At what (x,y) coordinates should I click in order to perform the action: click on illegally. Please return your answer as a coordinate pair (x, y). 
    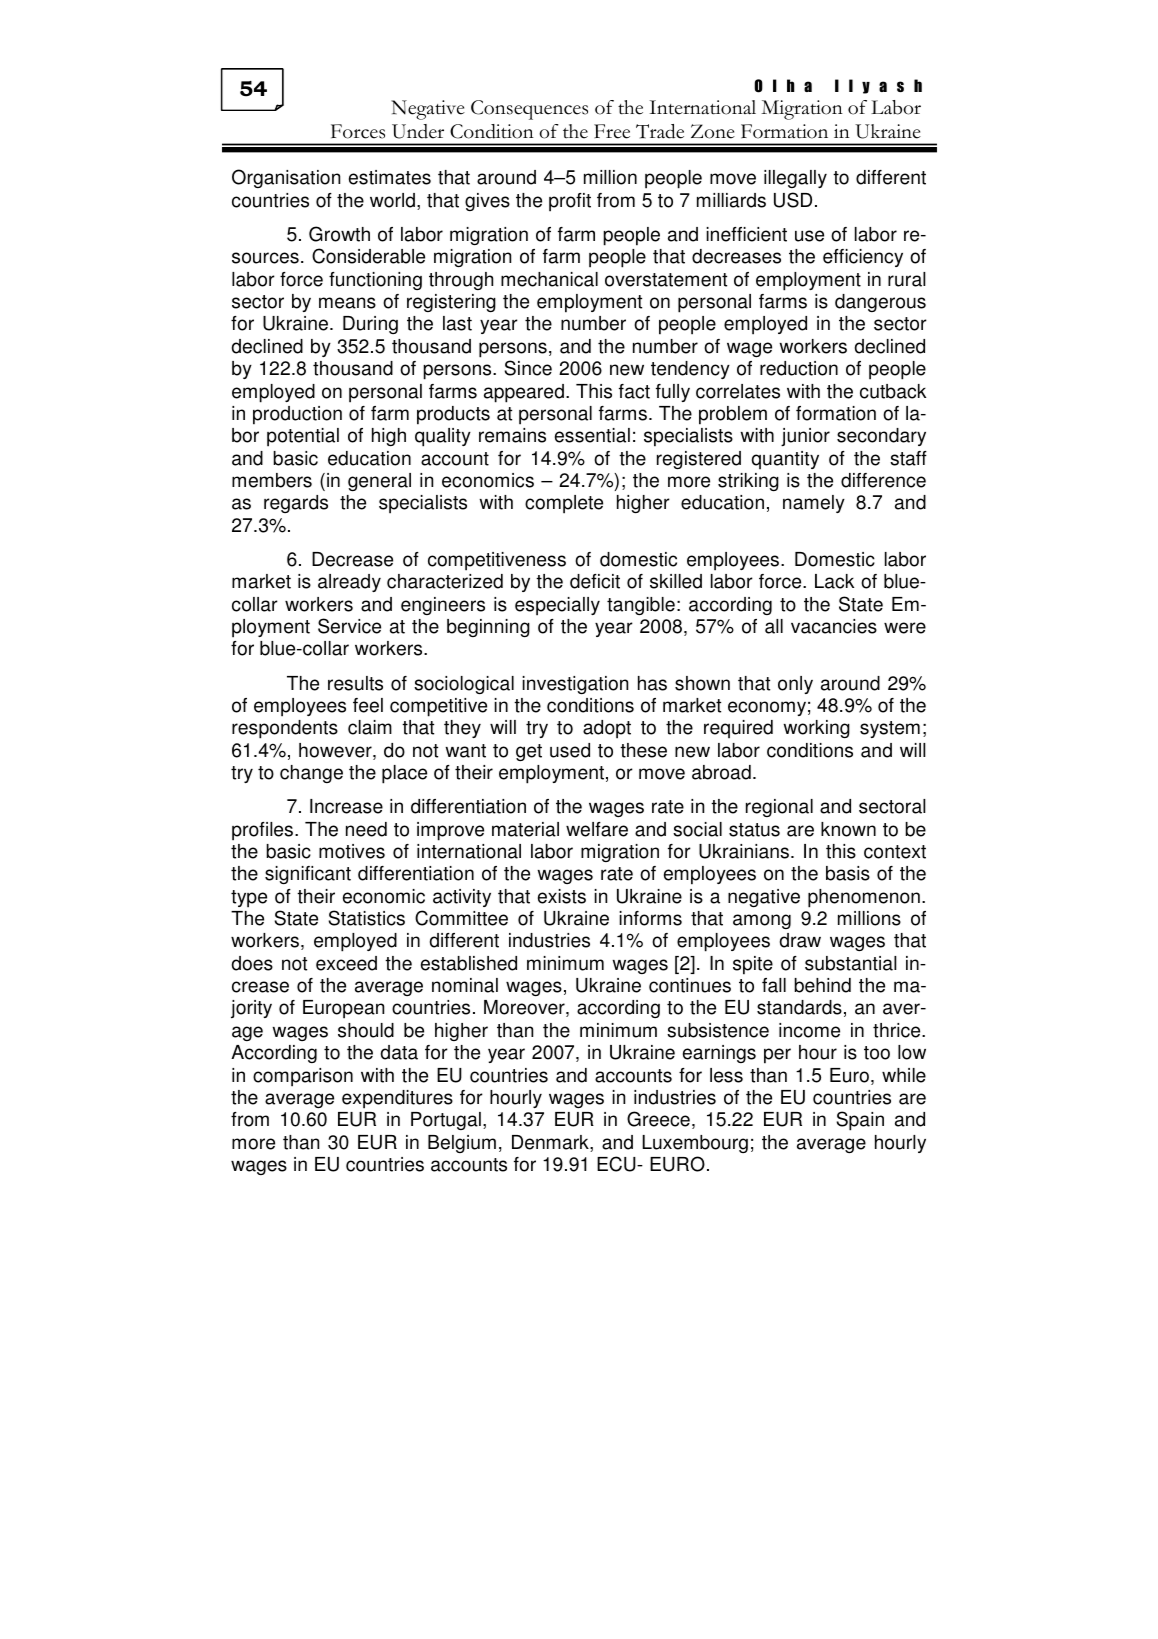
    Looking at the image, I should click on (795, 179).
